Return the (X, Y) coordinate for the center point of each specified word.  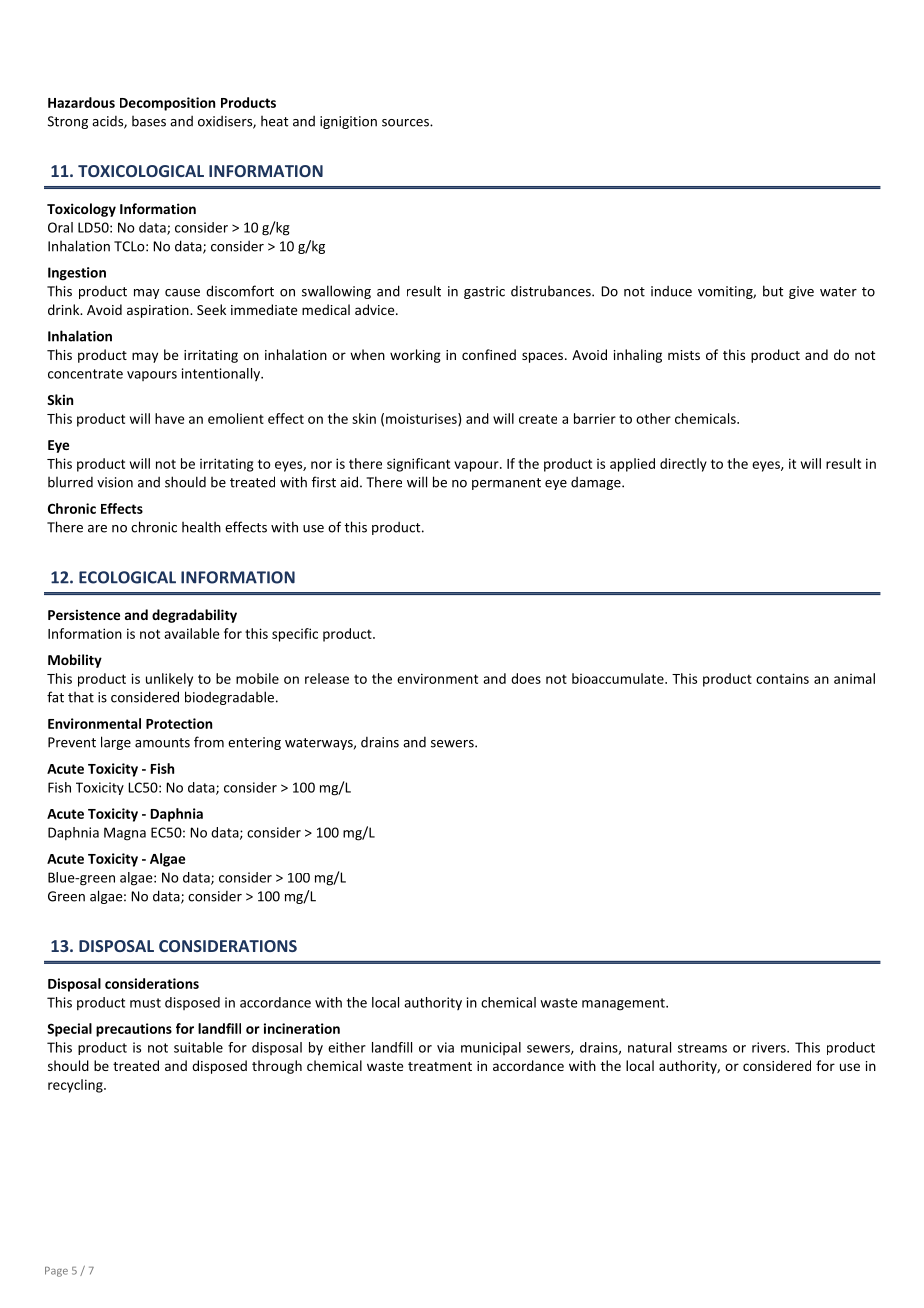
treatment (440, 1066)
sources (406, 123)
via (445, 1047)
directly (683, 465)
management (624, 1004)
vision (115, 482)
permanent (506, 484)
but (773, 291)
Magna (125, 834)
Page (56, 1272)
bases (149, 121)
